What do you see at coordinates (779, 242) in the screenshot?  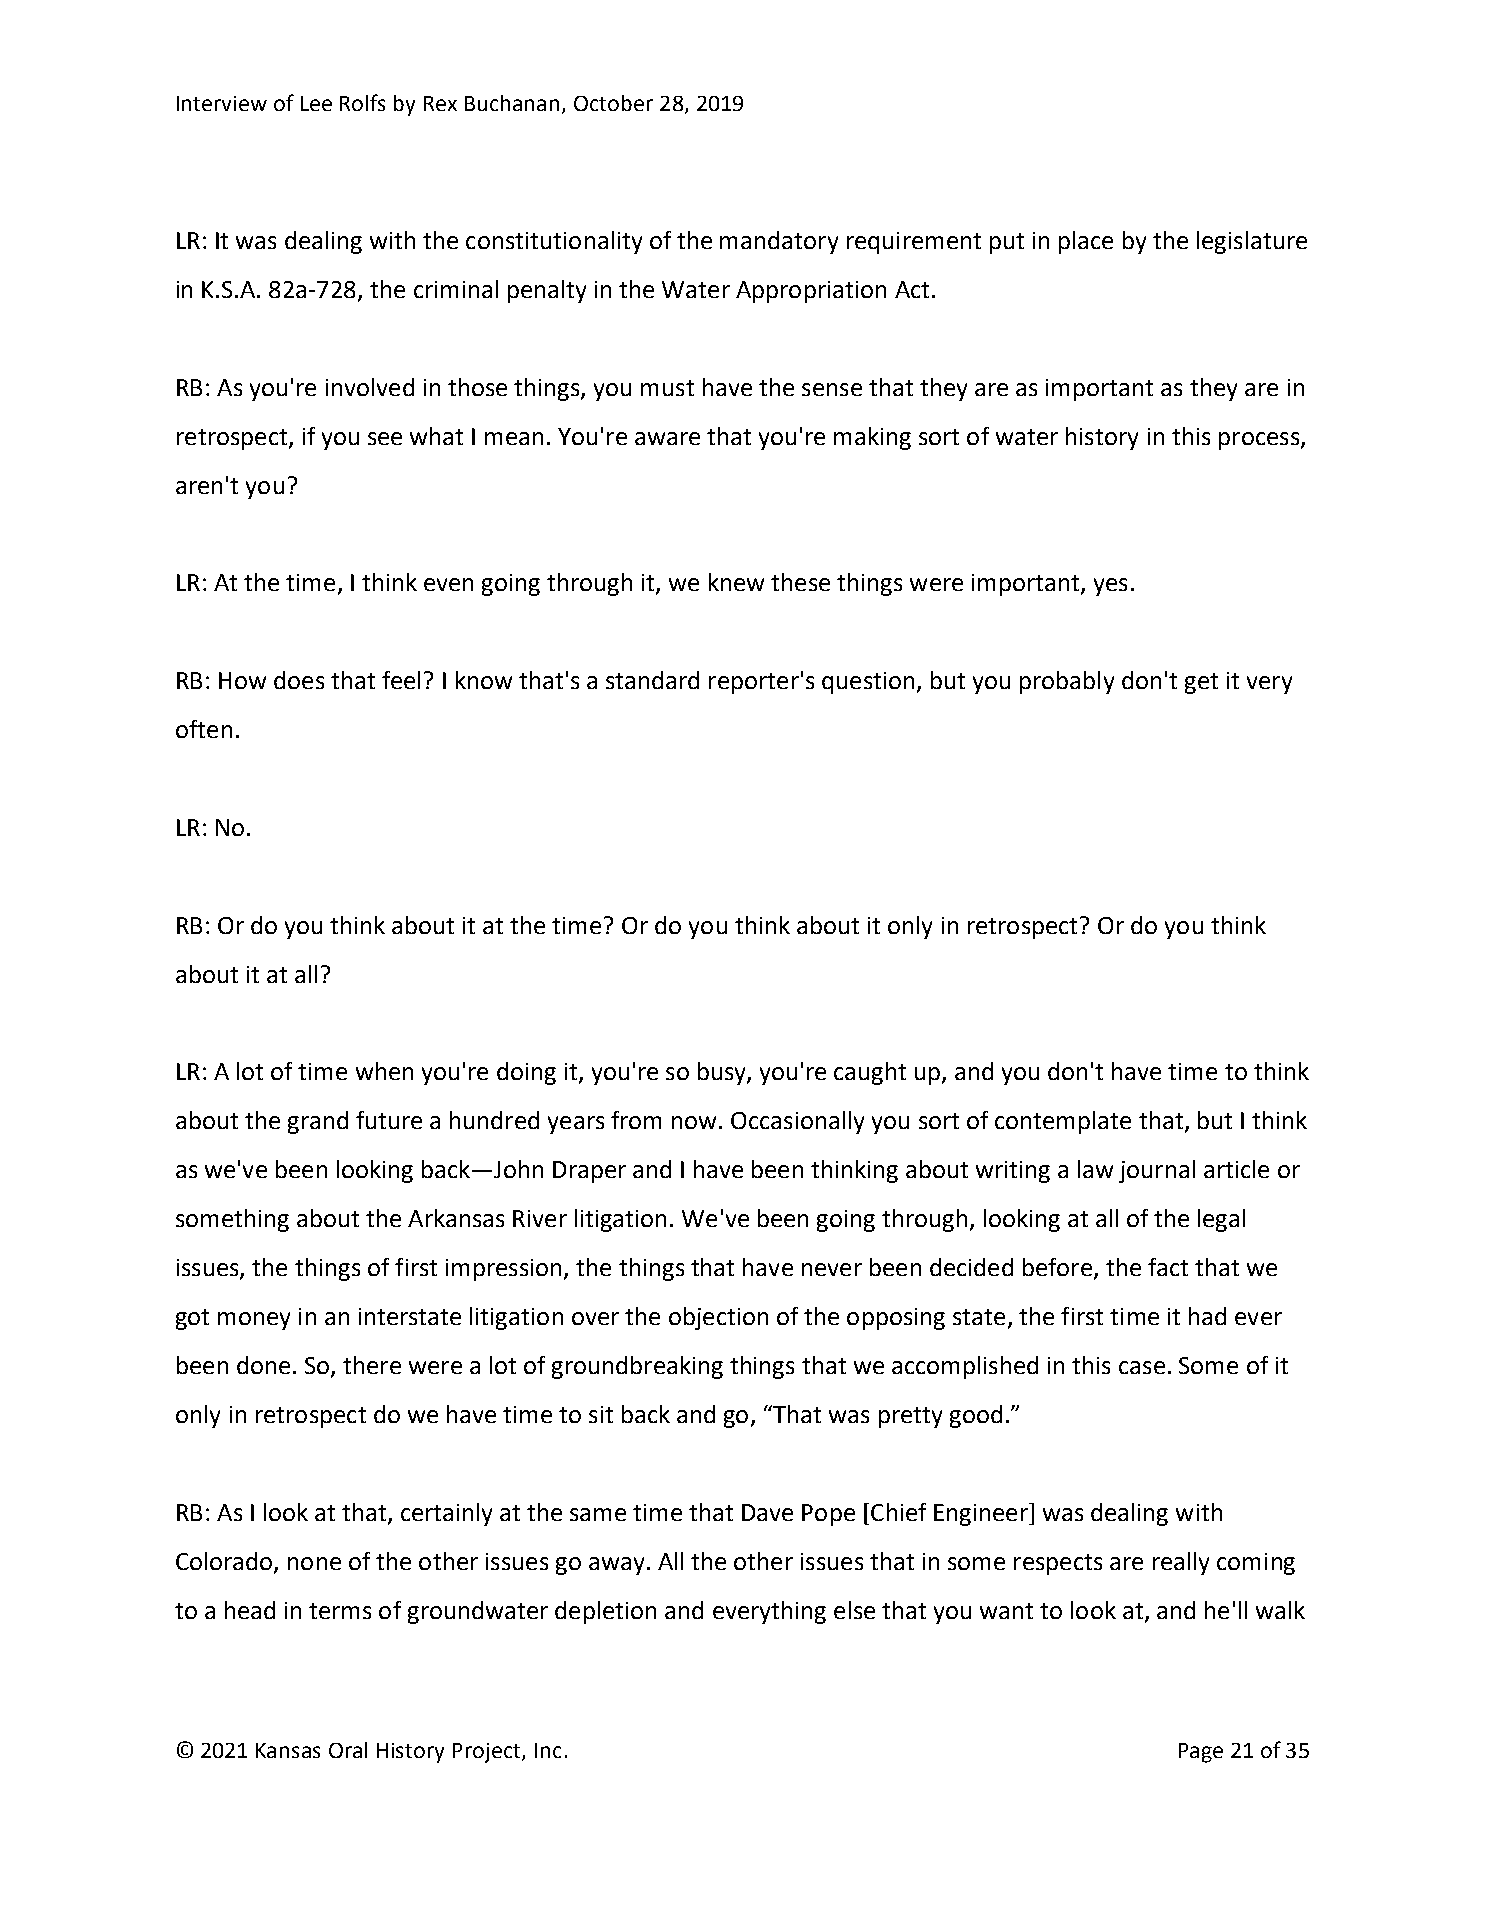 I see `mandatory` at bounding box center [779, 242].
